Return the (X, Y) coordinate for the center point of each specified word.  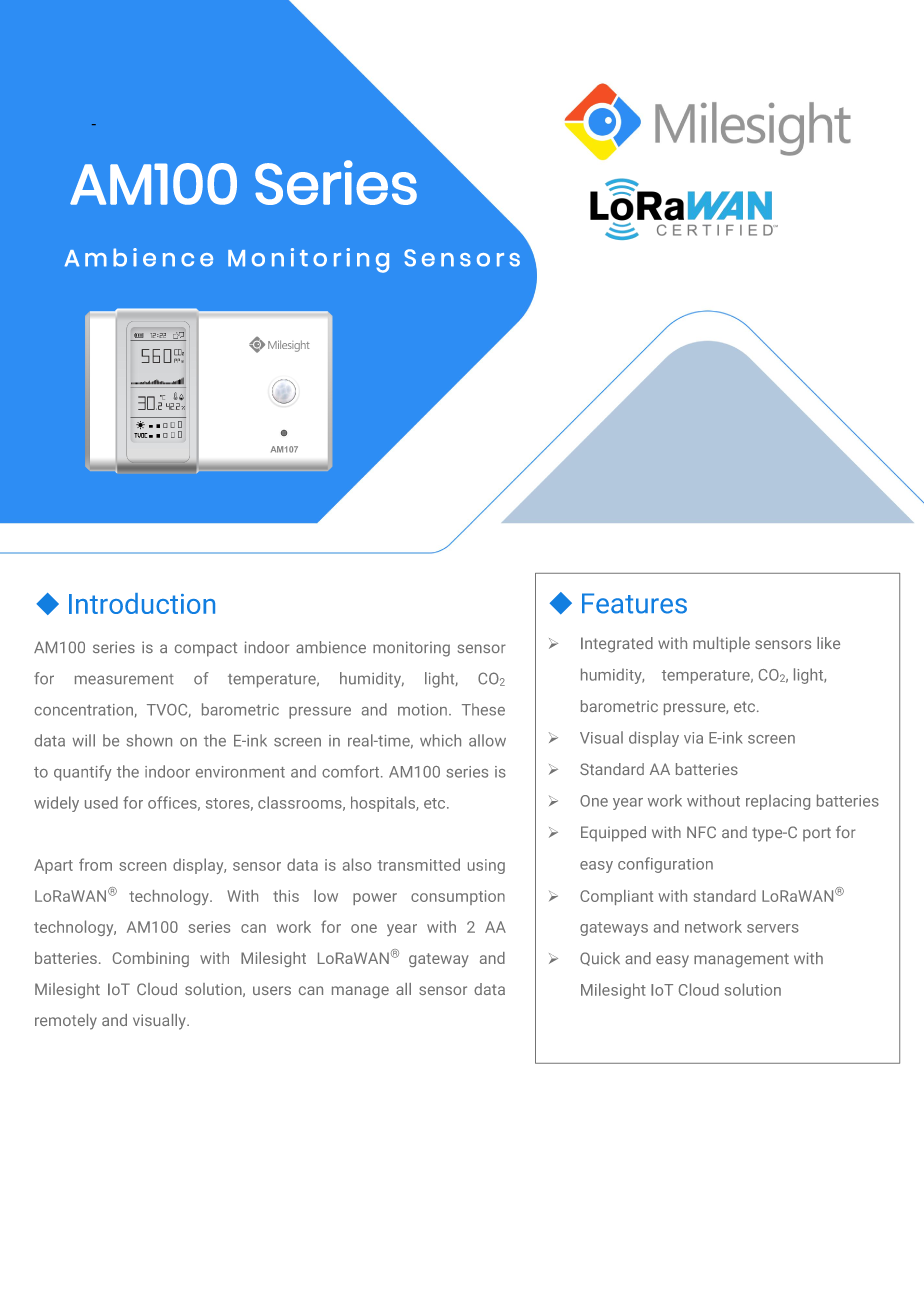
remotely (66, 1022)
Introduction (142, 603)
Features (634, 603)
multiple (721, 644)
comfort (352, 771)
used (101, 802)
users (272, 990)
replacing (778, 802)
